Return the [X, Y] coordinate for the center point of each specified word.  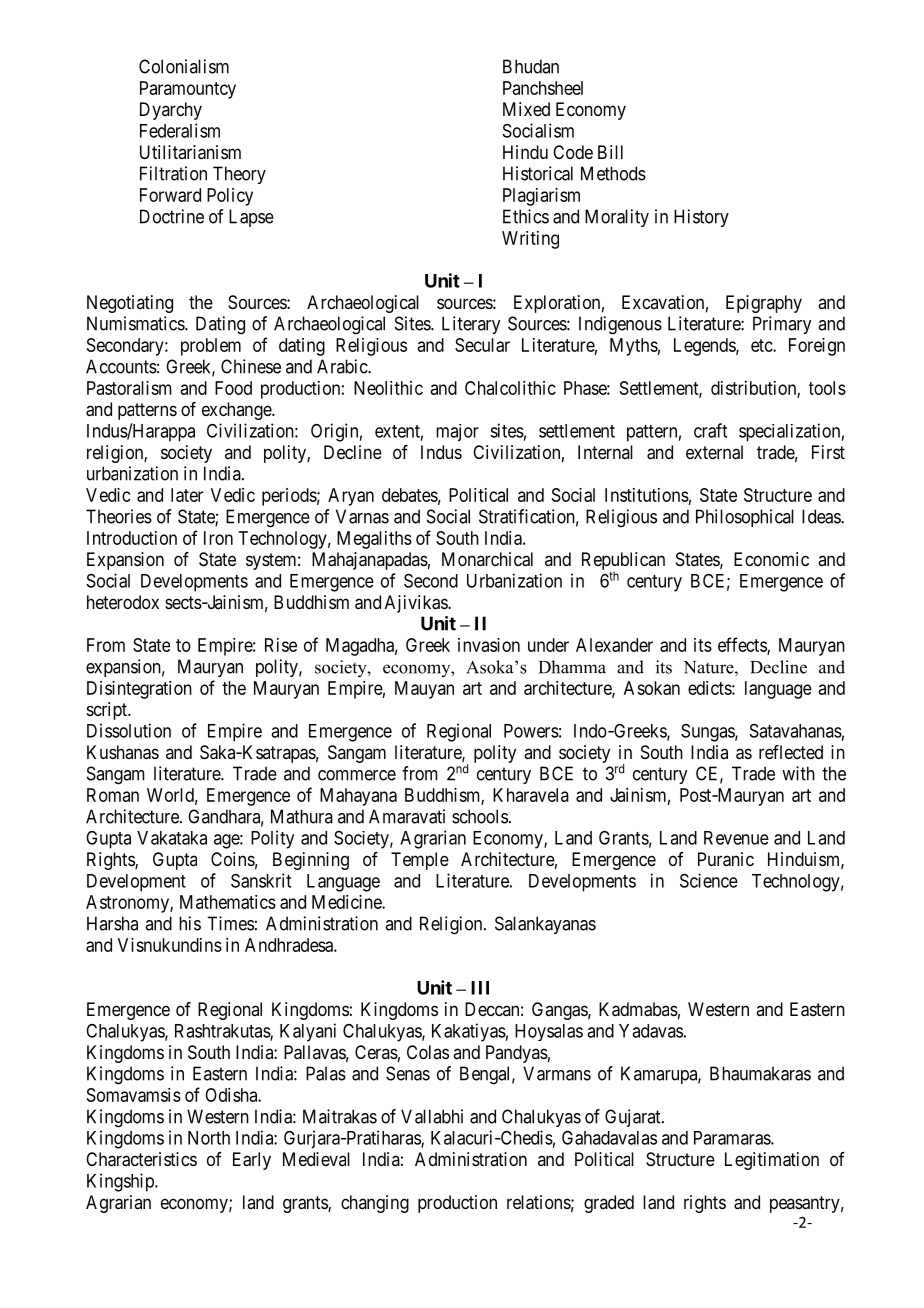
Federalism [180, 130]
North [209, 1138]
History [701, 218]
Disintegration [139, 690]
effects [743, 645]
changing [375, 1204]
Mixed [526, 109]
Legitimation [772, 1161]
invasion [489, 645]
